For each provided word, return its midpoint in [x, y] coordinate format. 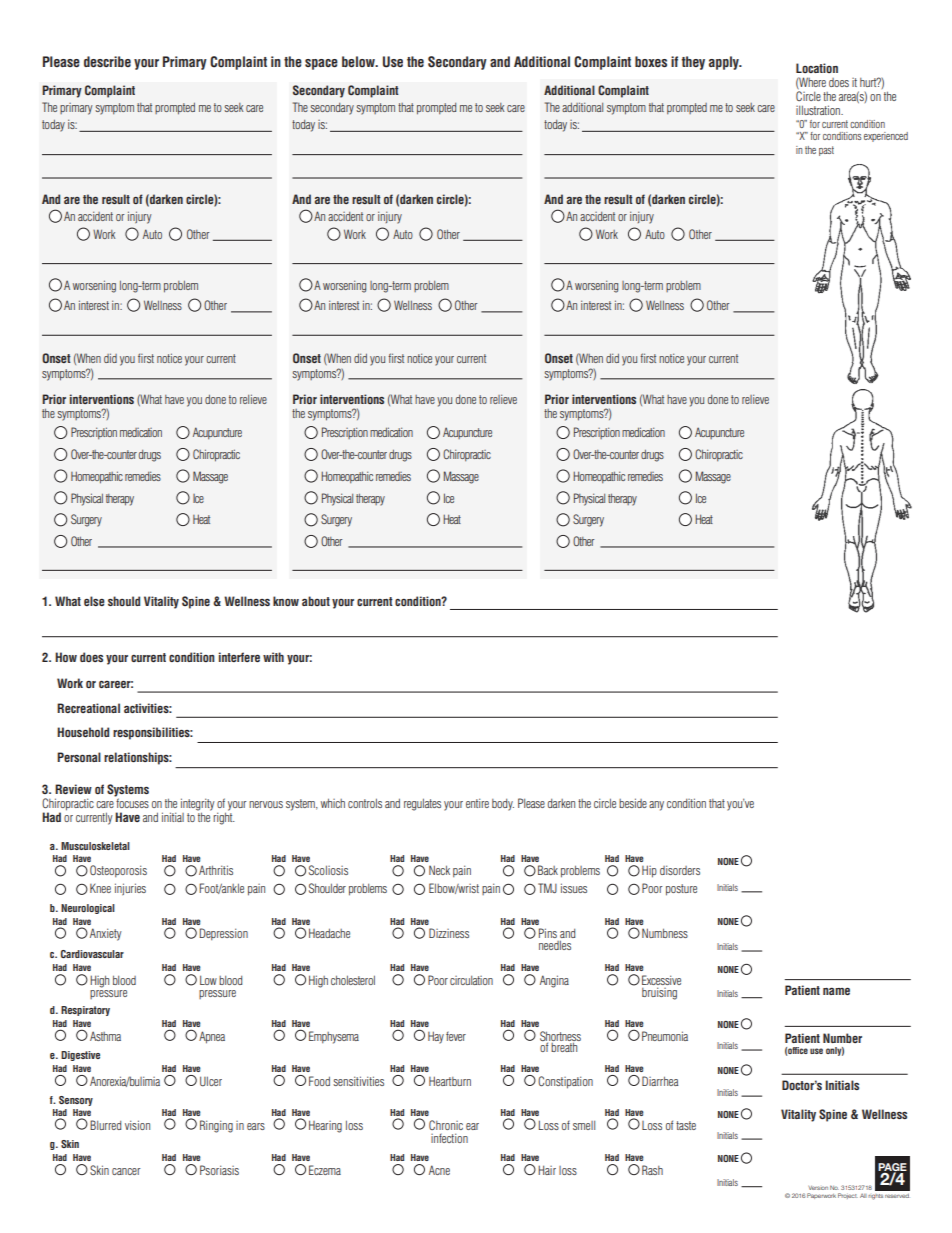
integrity [198, 805]
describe [107, 61]
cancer [126, 1171]
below [359, 61]
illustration [819, 110]
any [656, 806]
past [826, 151]
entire [477, 803]
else [94, 601]
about [316, 601]
